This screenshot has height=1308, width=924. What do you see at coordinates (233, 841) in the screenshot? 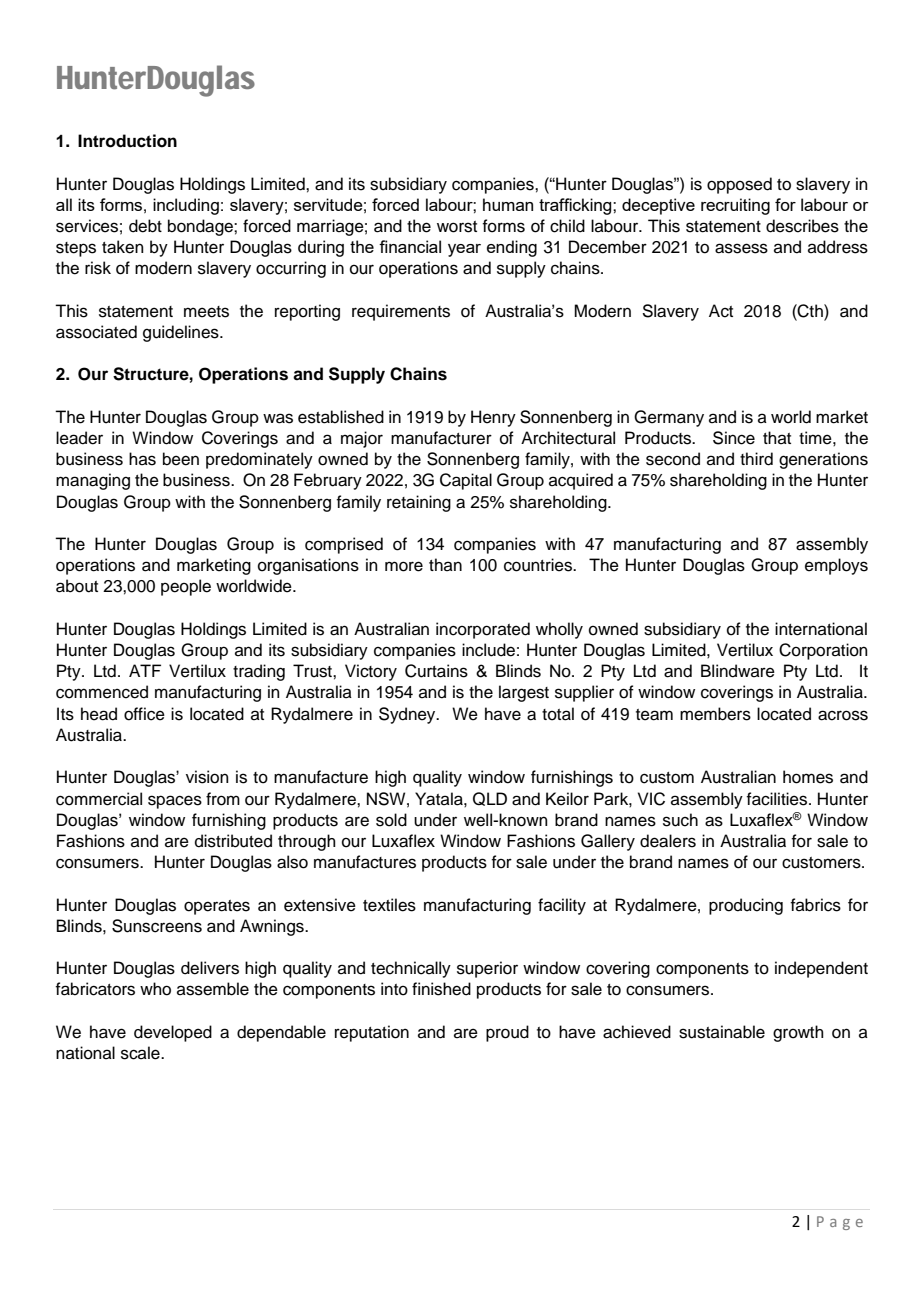
I see `distributed` at bounding box center [233, 841].
